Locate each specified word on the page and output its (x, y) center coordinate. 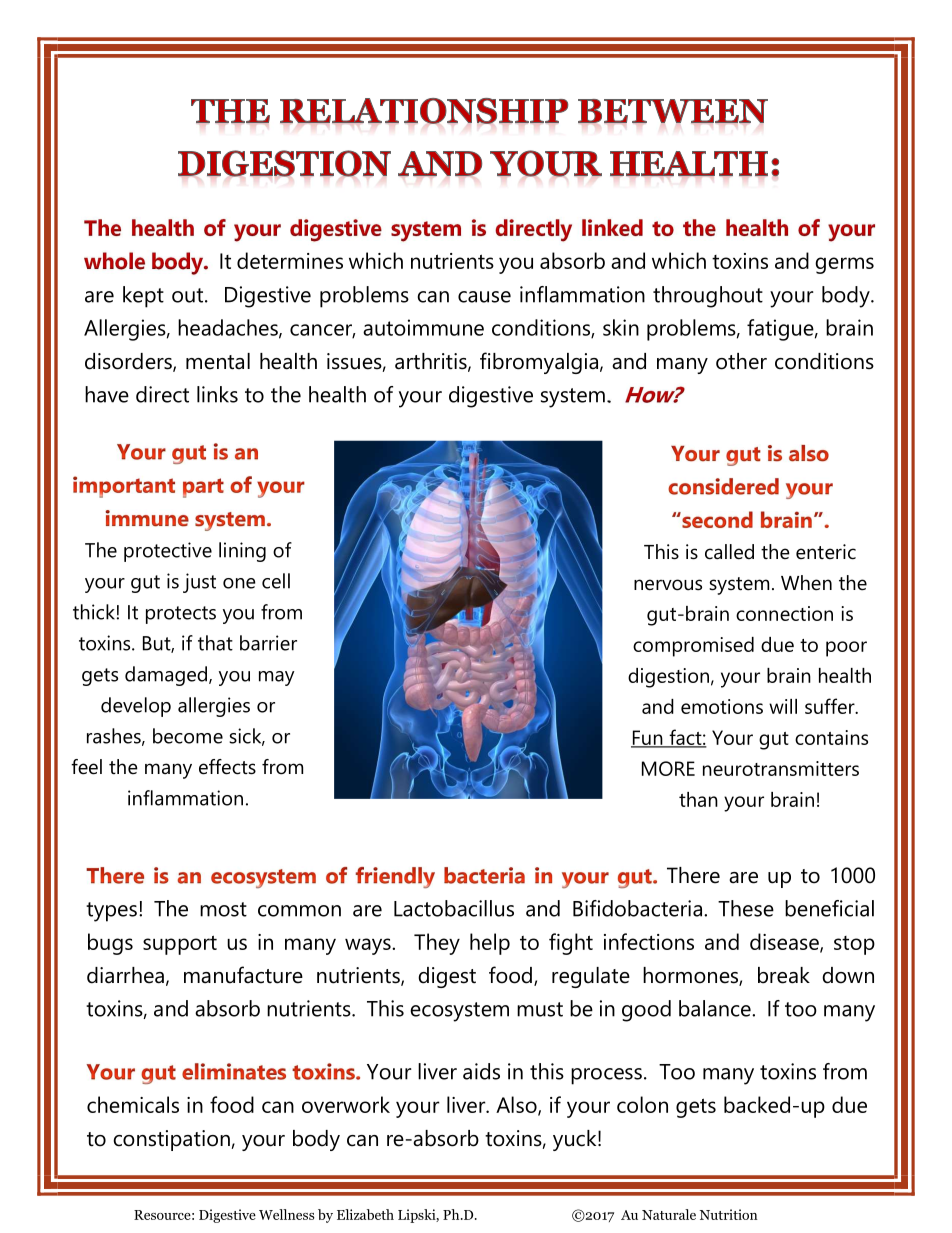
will (783, 706)
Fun (648, 738)
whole (114, 261)
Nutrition (729, 1214)
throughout (708, 297)
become (188, 736)
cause (484, 297)
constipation (171, 1140)
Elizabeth (365, 1214)
